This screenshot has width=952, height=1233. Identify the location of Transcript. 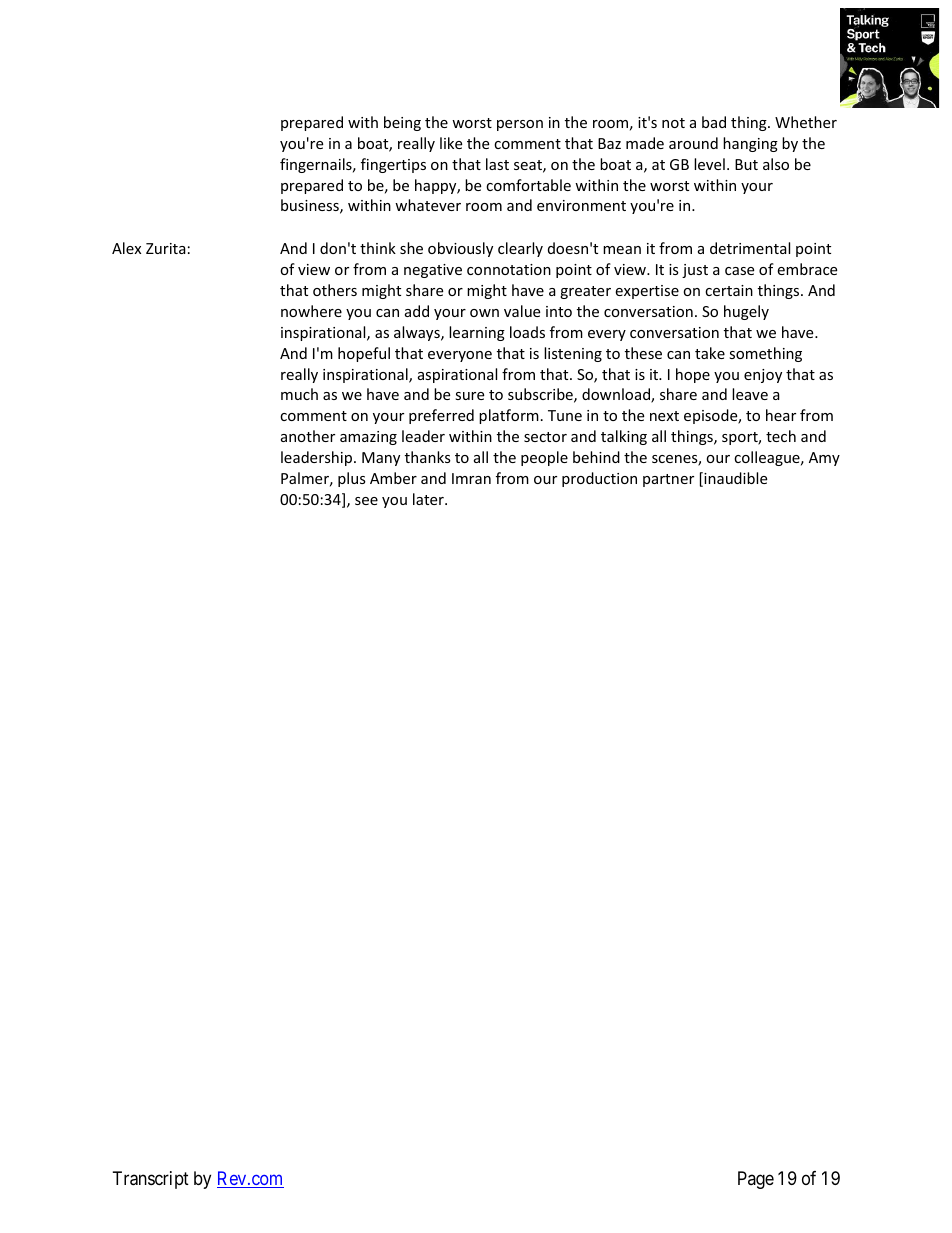
(151, 1180).
